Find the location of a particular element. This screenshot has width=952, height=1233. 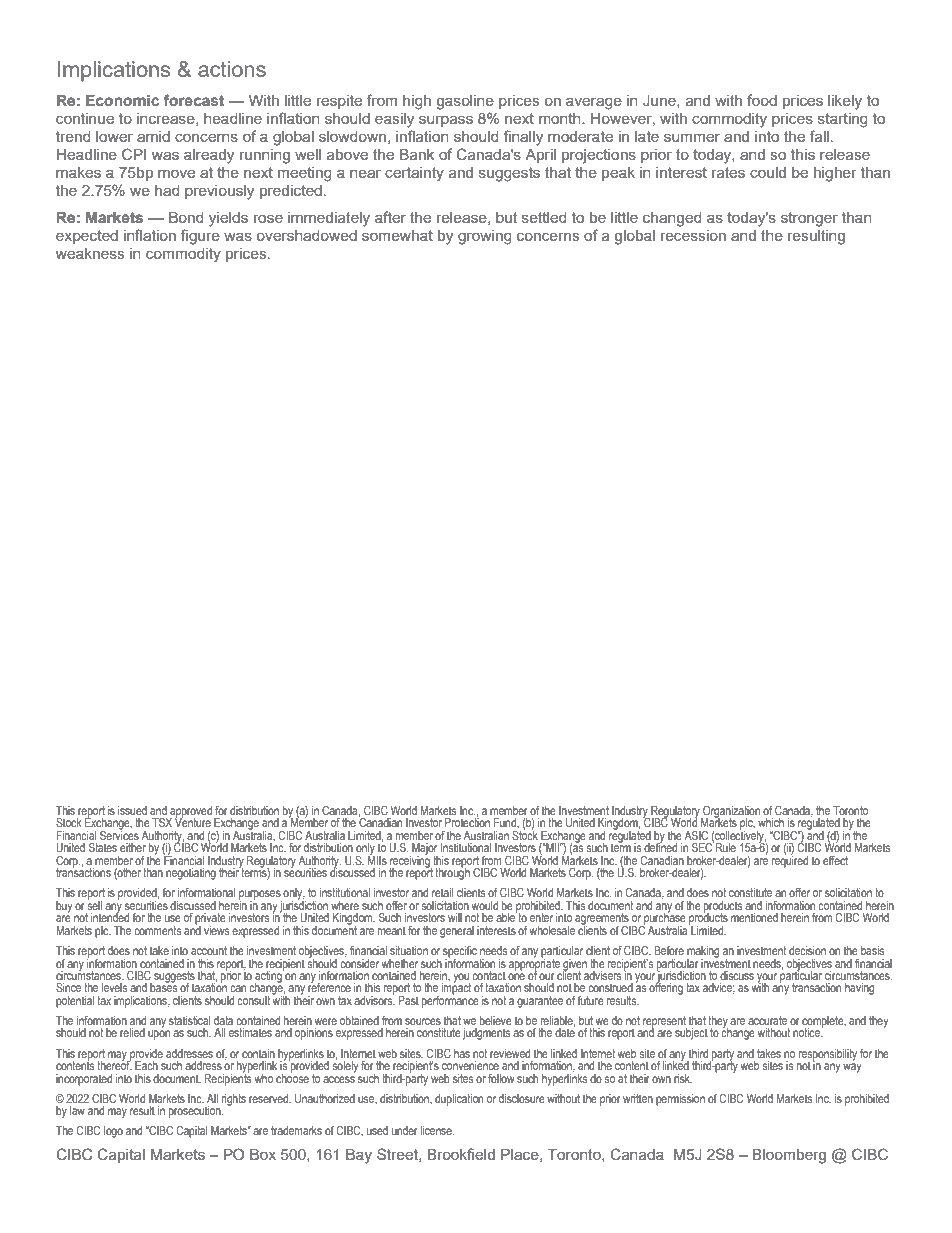

issued is located at coordinates (132, 810).
